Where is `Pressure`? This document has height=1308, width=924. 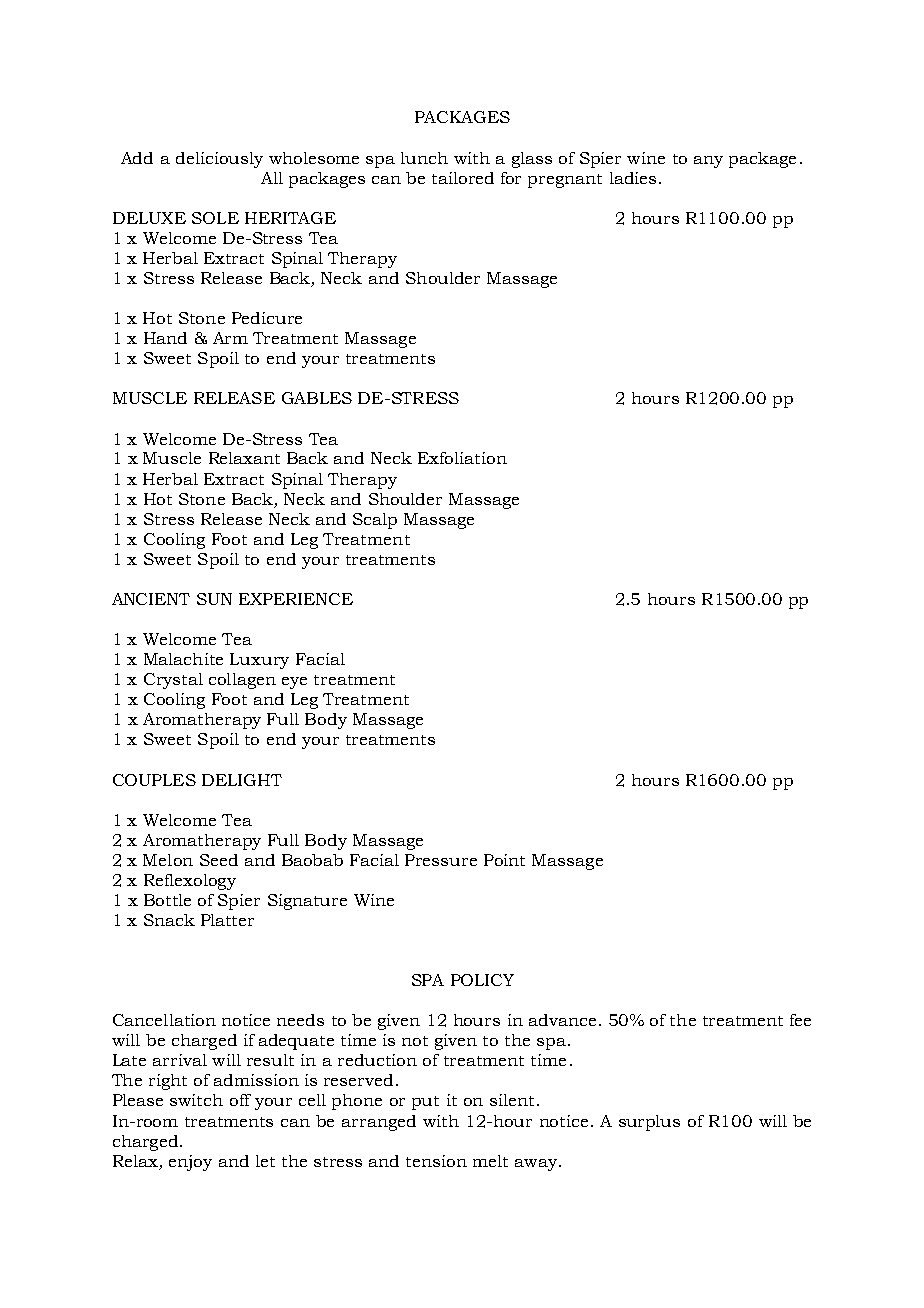 Pressure is located at coordinates (441, 860).
